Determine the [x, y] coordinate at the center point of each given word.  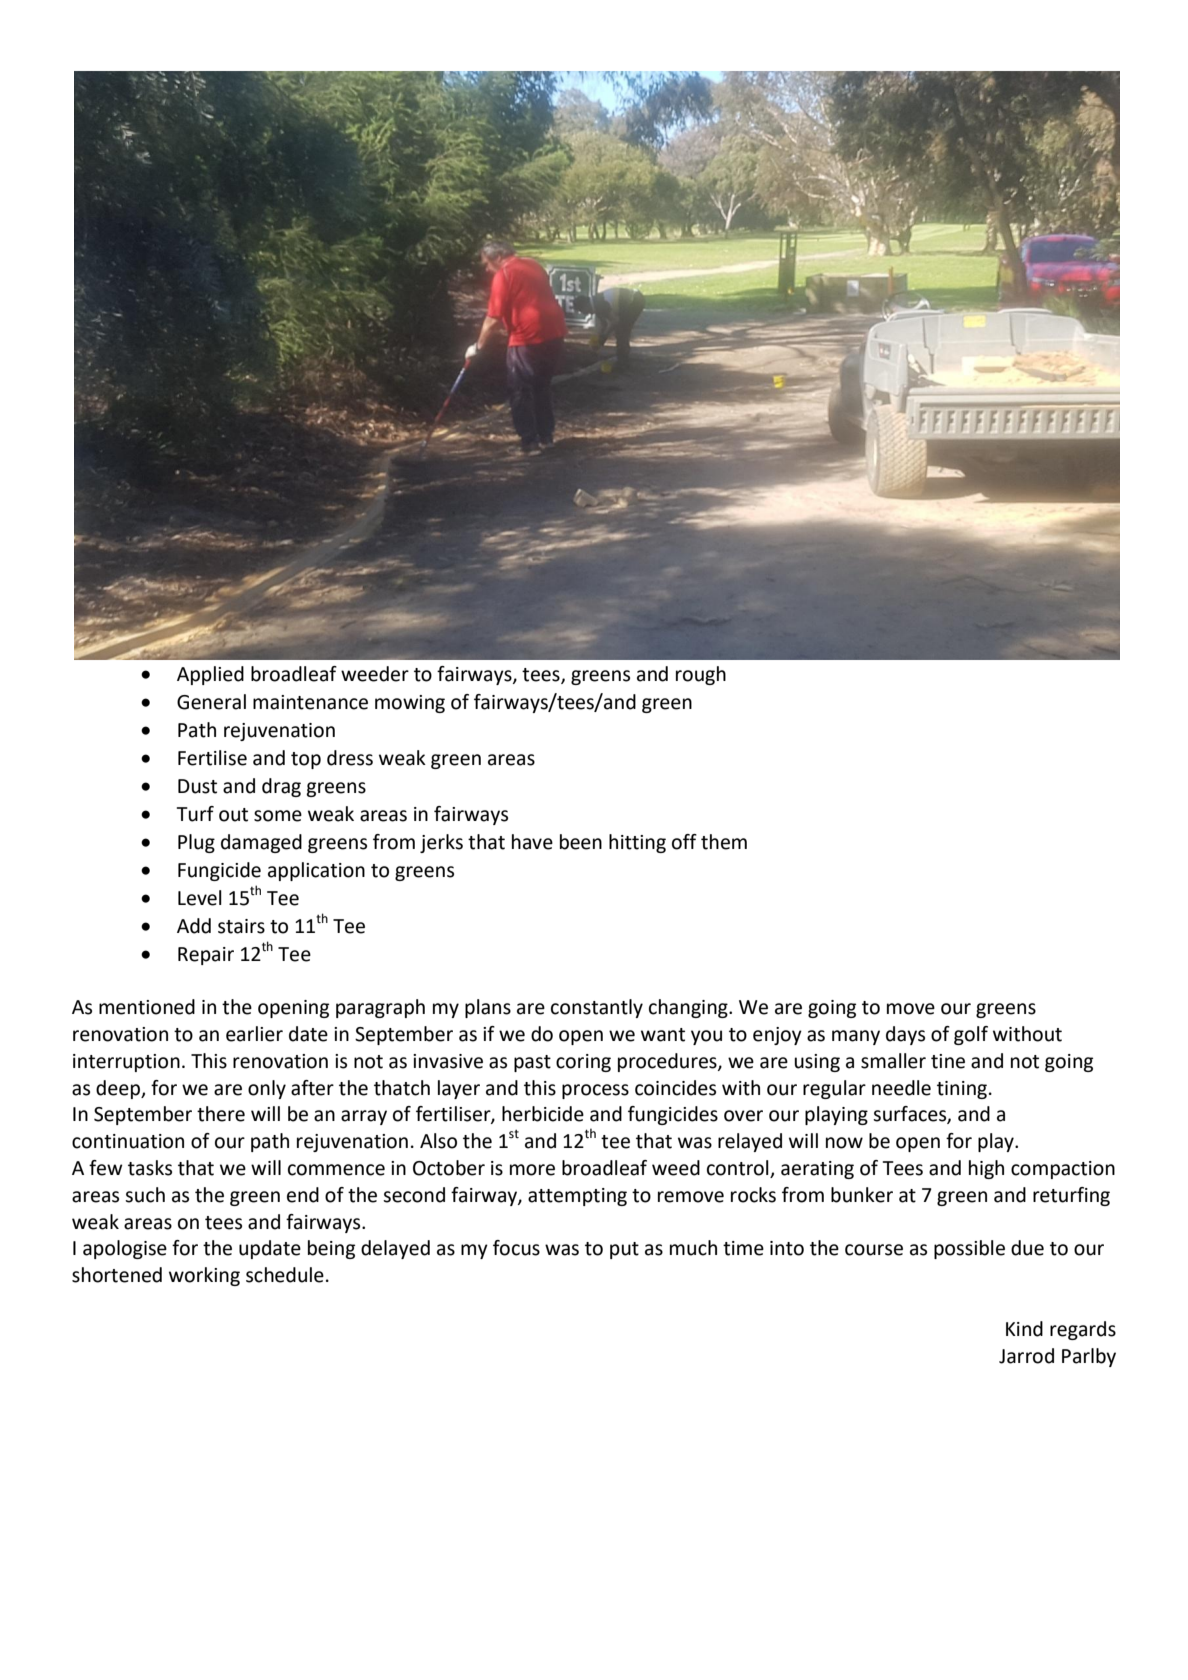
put [624, 1250]
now [844, 1143]
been [581, 842]
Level [200, 898]
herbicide [543, 1114]
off [684, 842]
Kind [1024, 1329]
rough [701, 675]
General [211, 702]
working [204, 1276]
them [724, 842]
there [221, 1114]
